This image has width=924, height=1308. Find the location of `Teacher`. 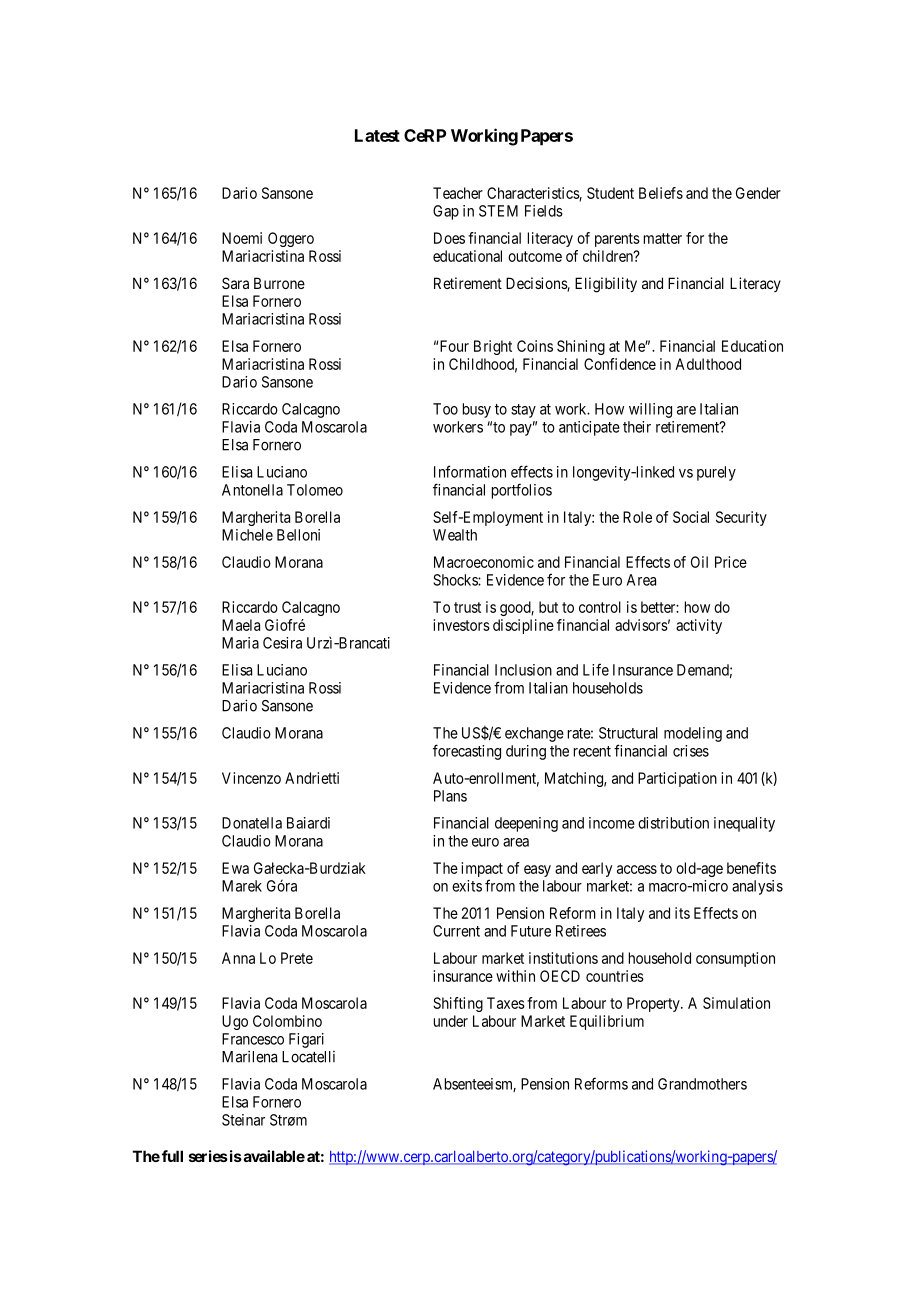

Teacher is located at coordinates (458, 193).
